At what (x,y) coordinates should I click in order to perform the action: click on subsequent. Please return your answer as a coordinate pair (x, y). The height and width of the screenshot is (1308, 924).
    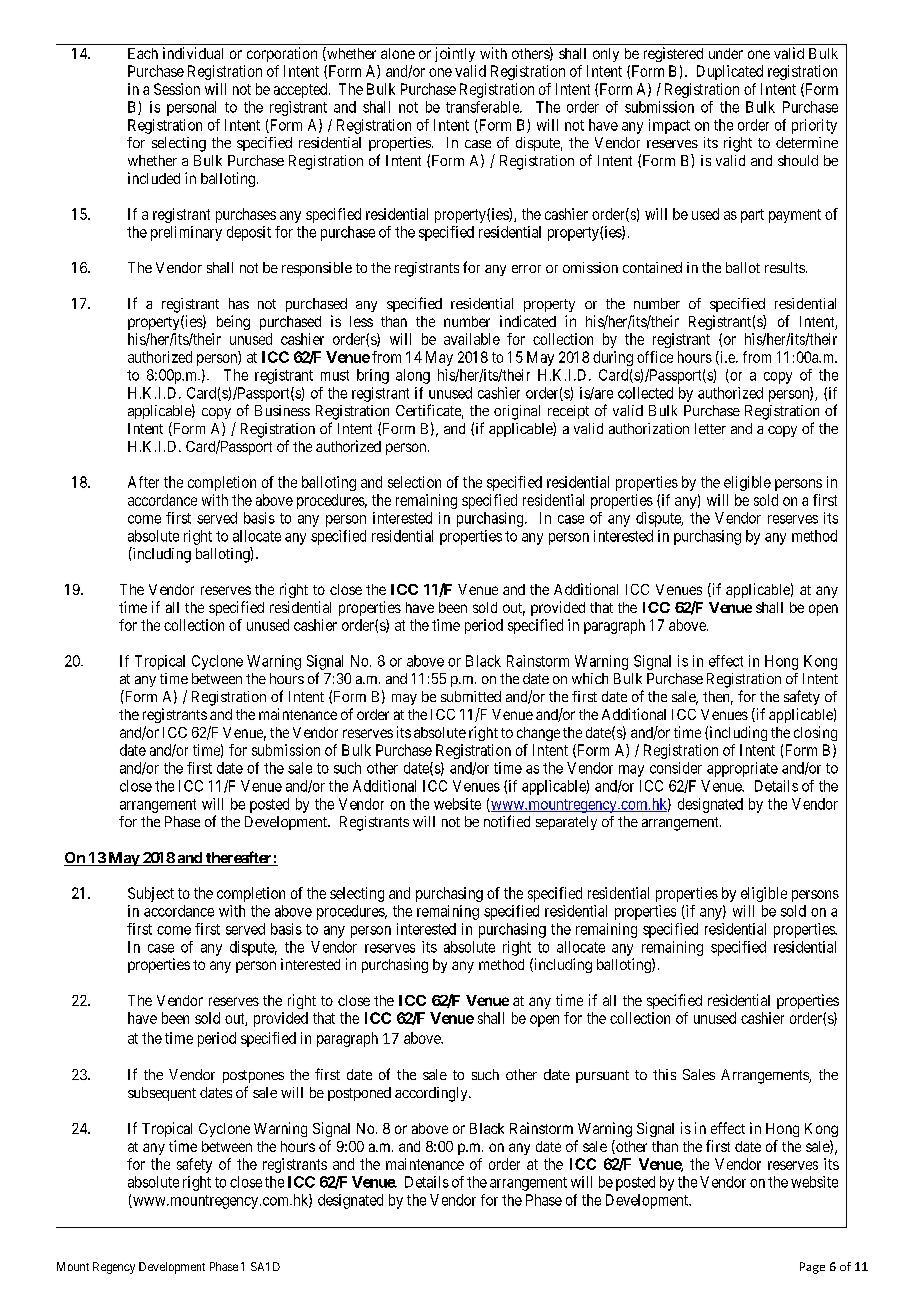
    Looking at the image, I should click on (162, 1094).
